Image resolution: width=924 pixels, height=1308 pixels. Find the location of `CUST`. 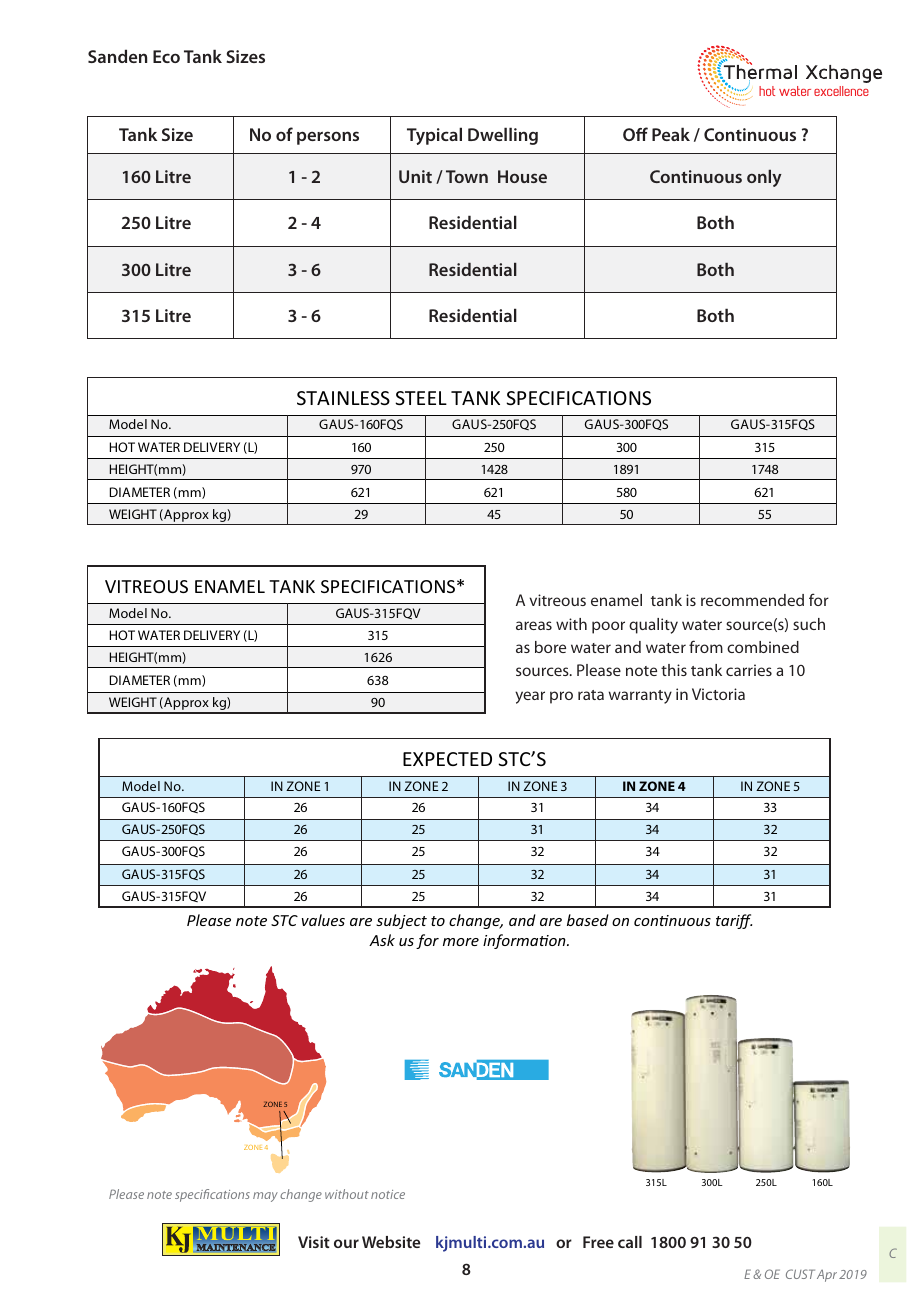

CUST is located at coordinates (800, 1274).
